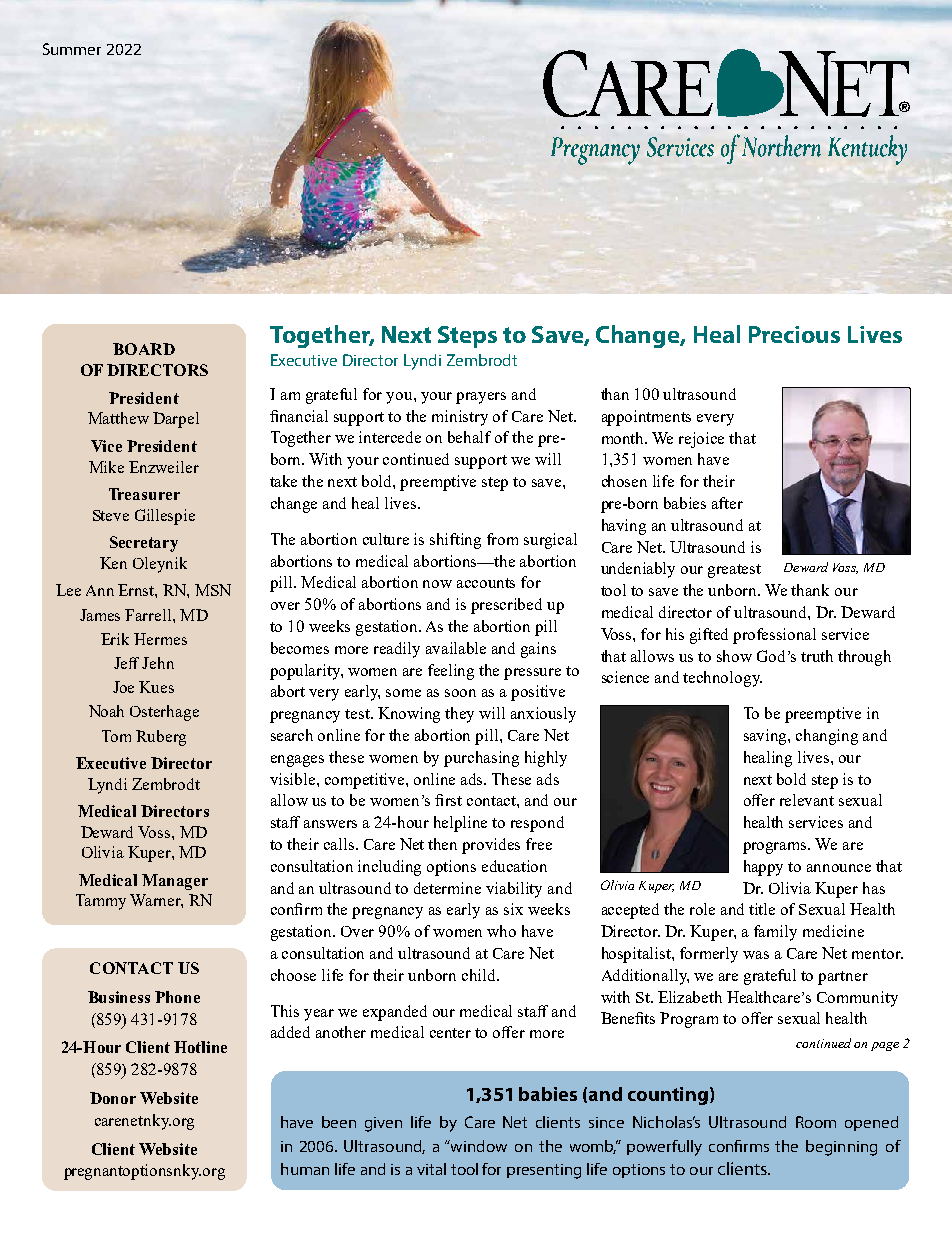 Image resolution: width=952 pixels, height=1233 pixels. Describe the element at coordinates (113, 1098) in the image. I see `Donor` at that location.
